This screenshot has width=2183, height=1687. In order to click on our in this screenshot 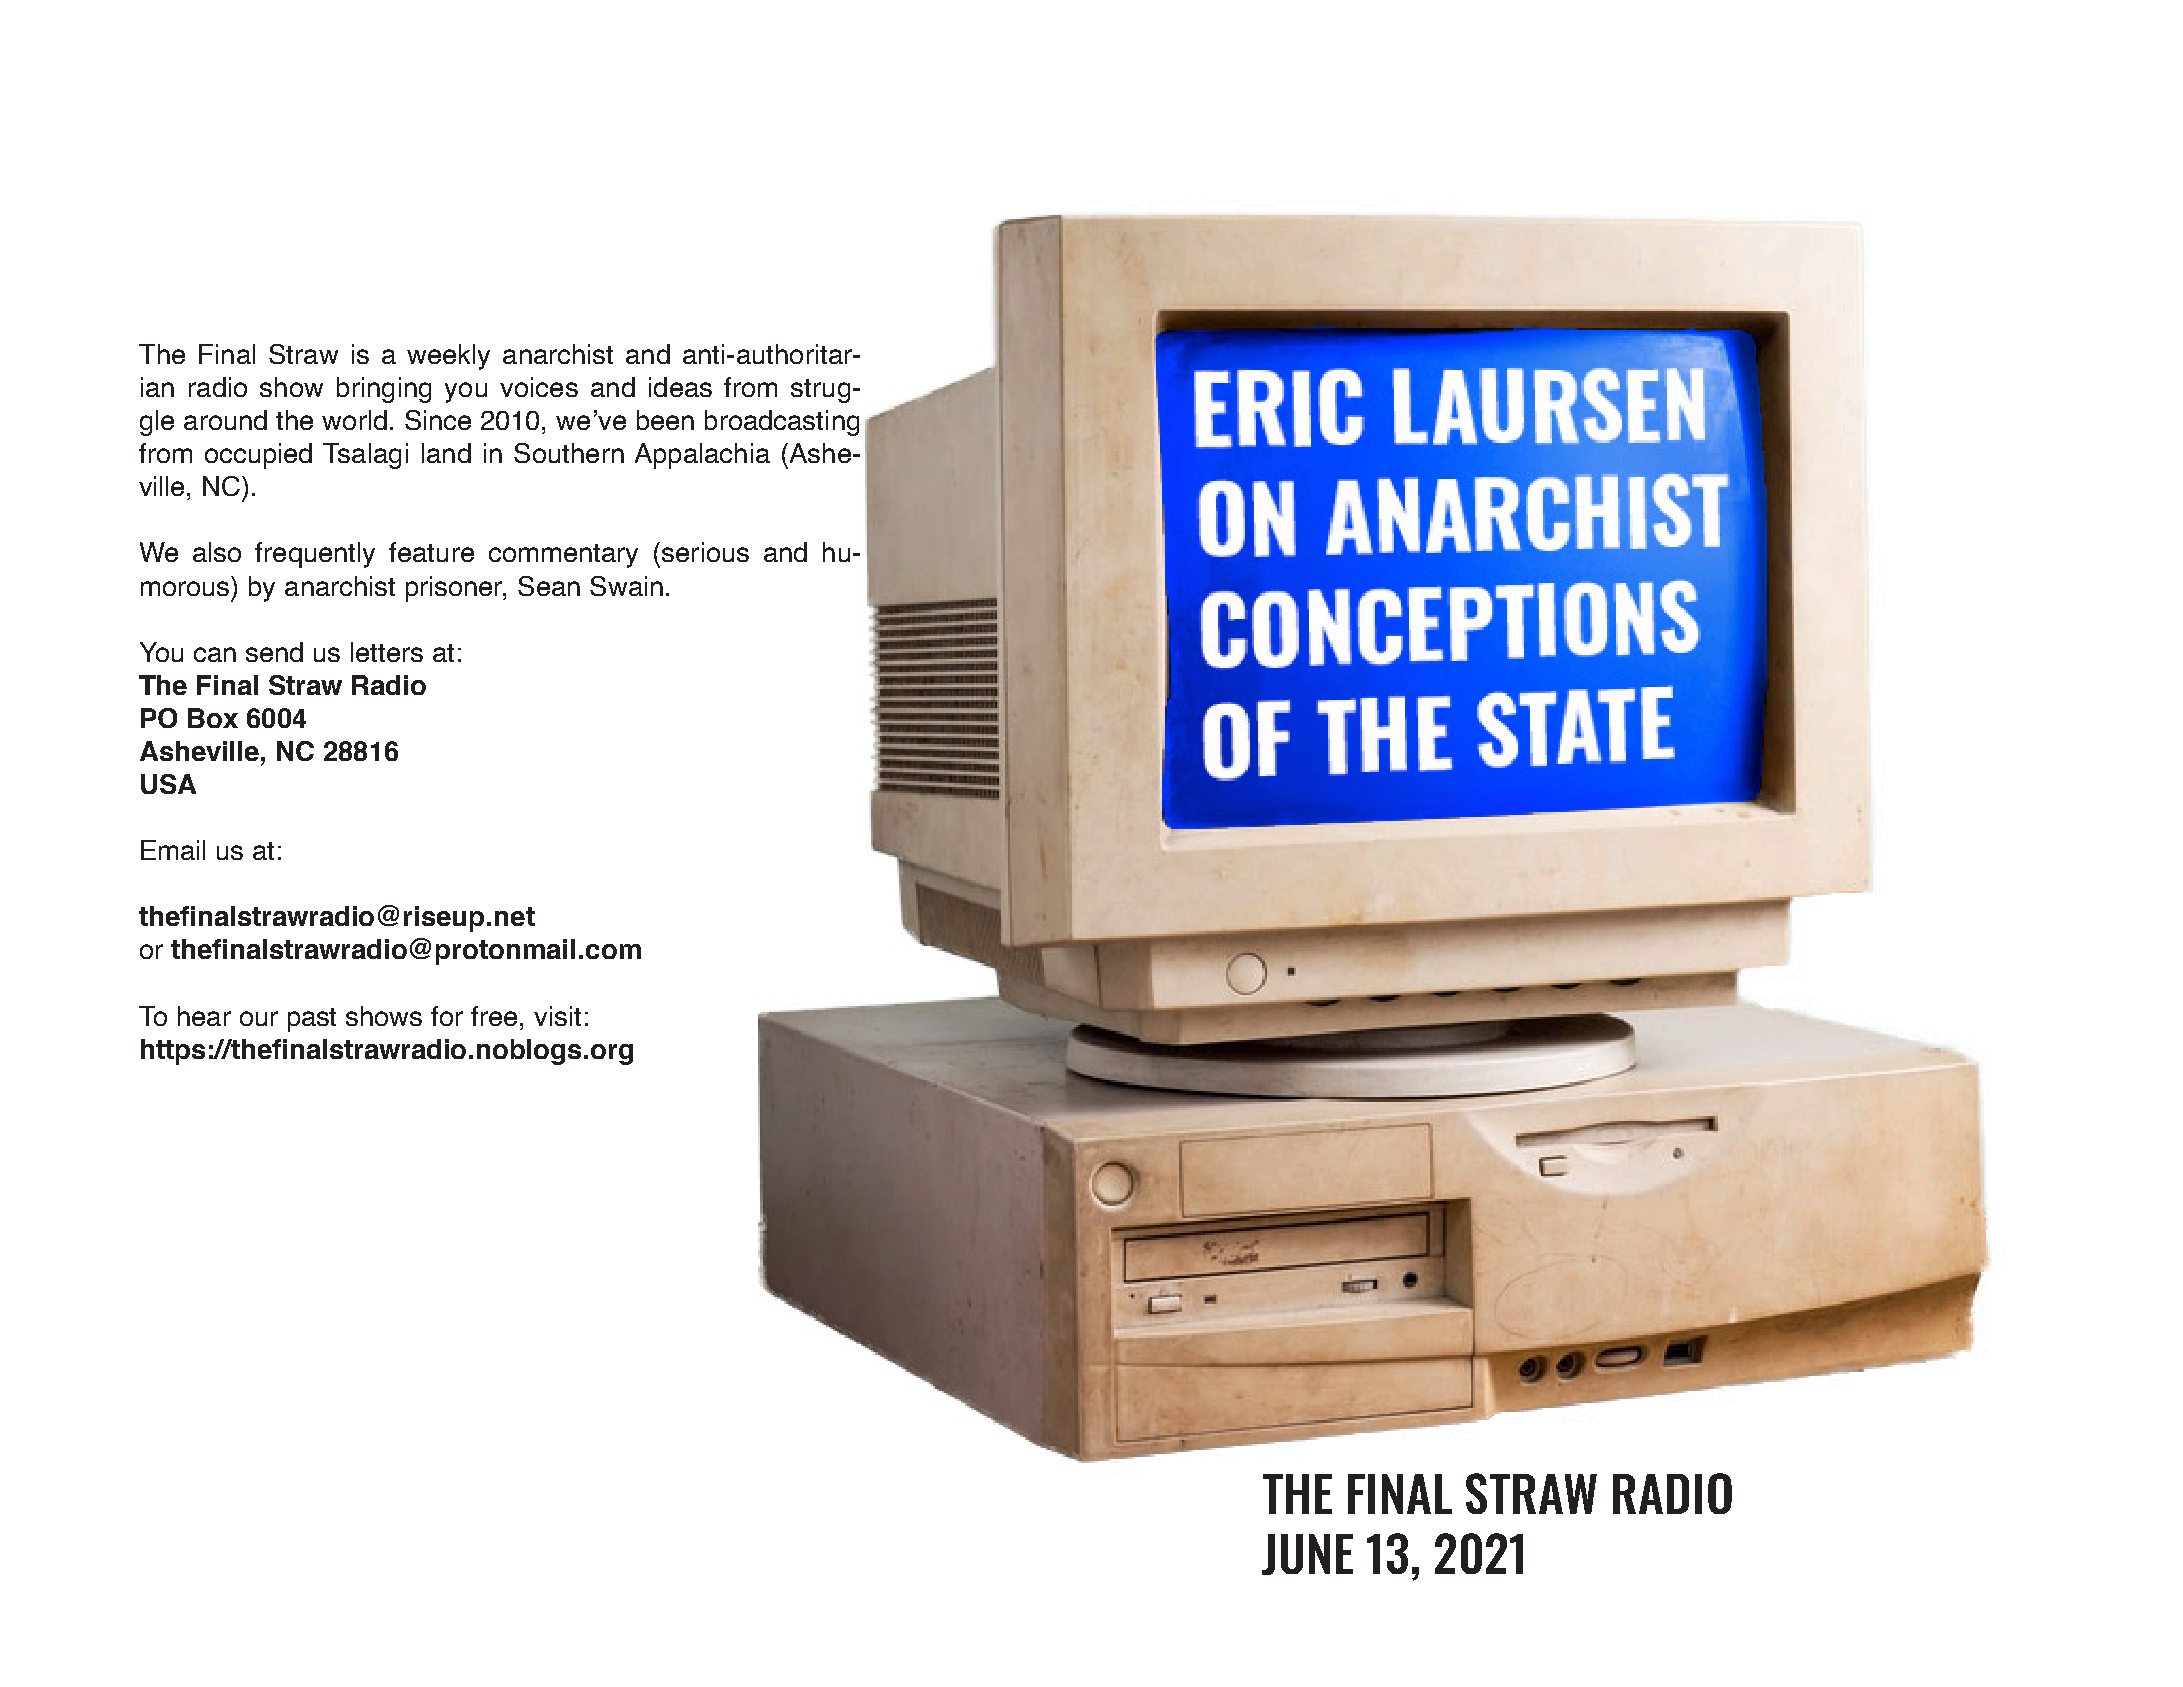, I will do `click(259, 1018)`.
